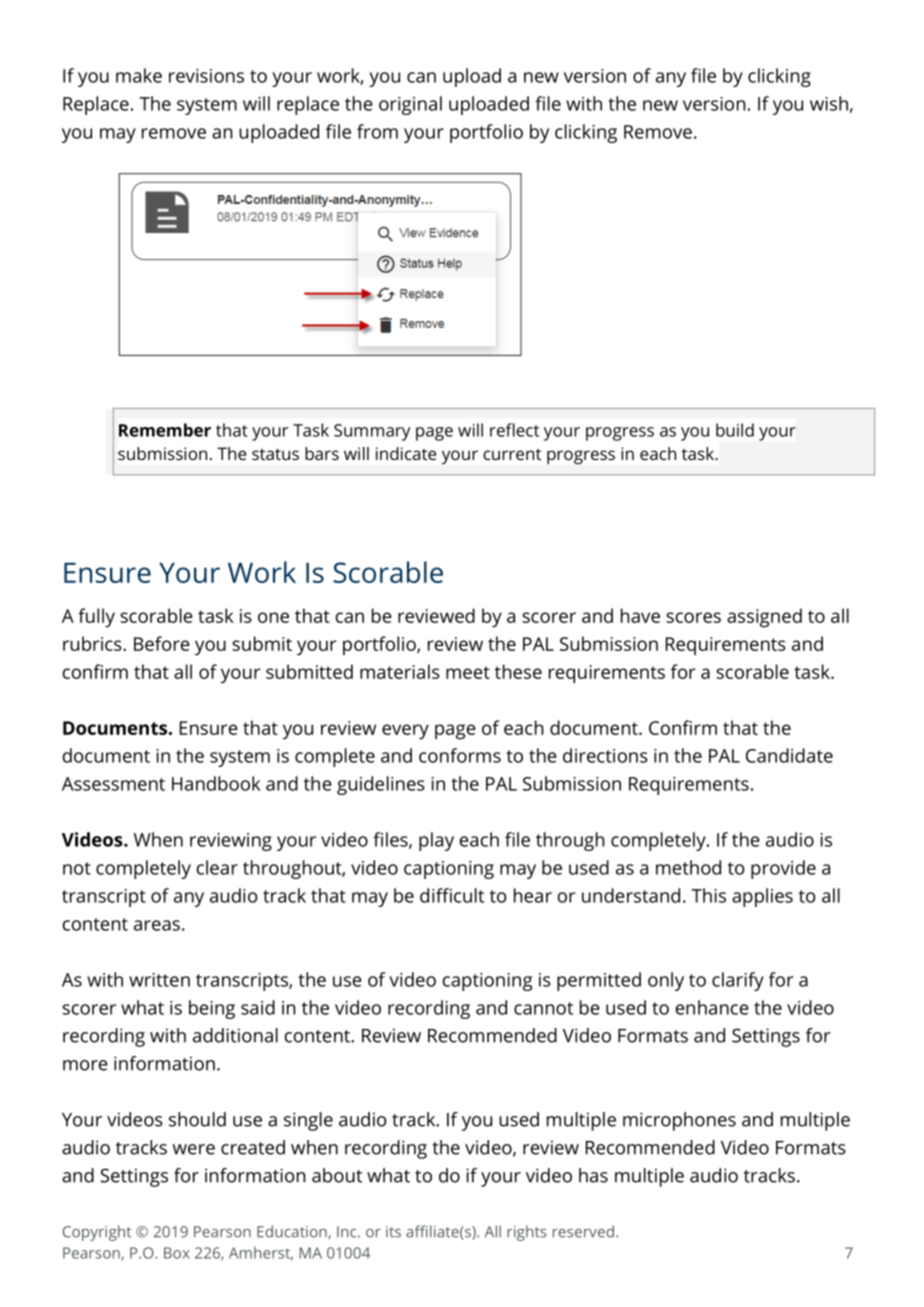 This screenshot has height=1307, width=924. What do you see at coordinates (177, 1253) in the screenshot?
I see `Box` at bounding box center [177, 1253].
